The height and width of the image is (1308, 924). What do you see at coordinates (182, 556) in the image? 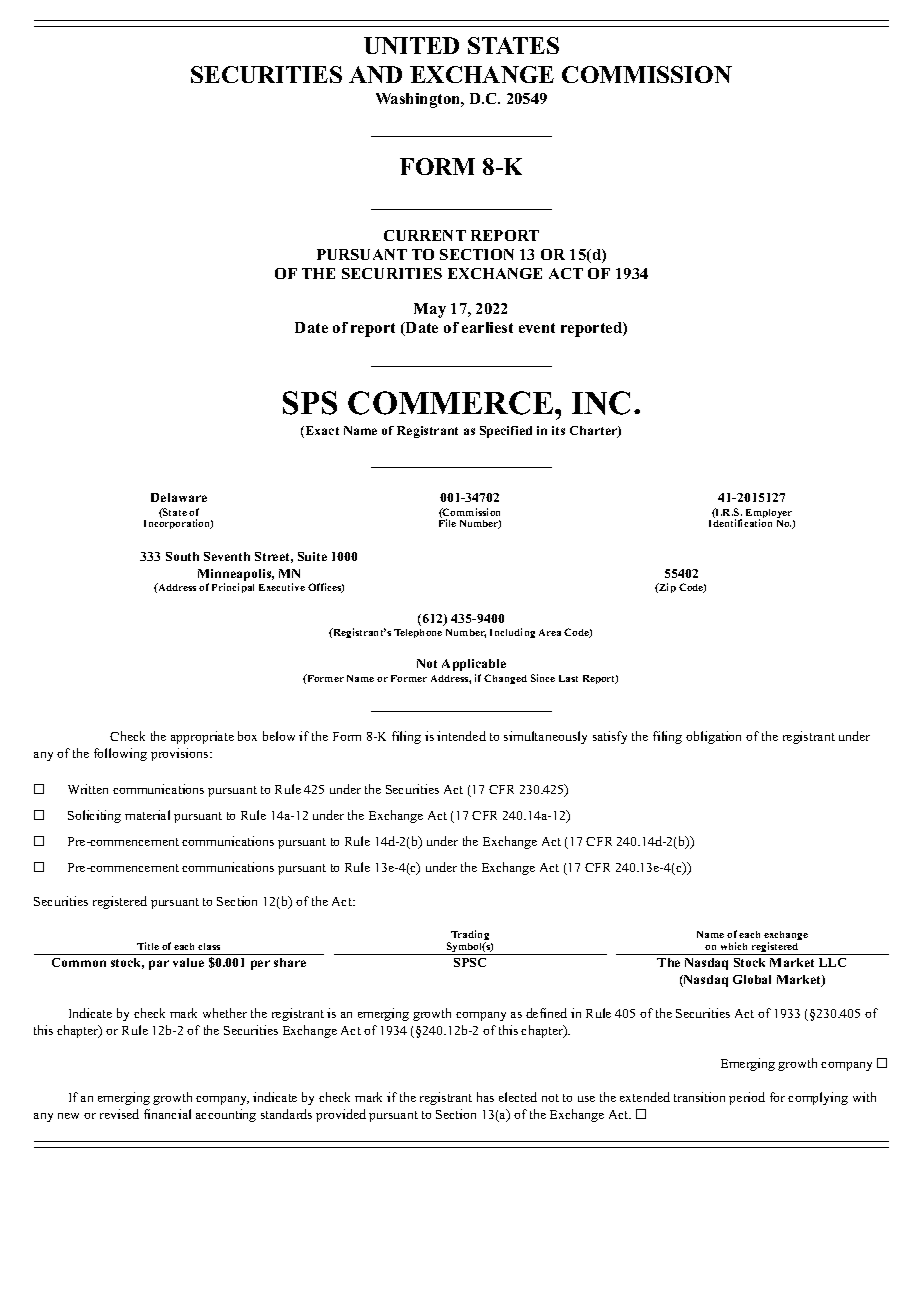
I see `South` at bounding box center [182, 556].
